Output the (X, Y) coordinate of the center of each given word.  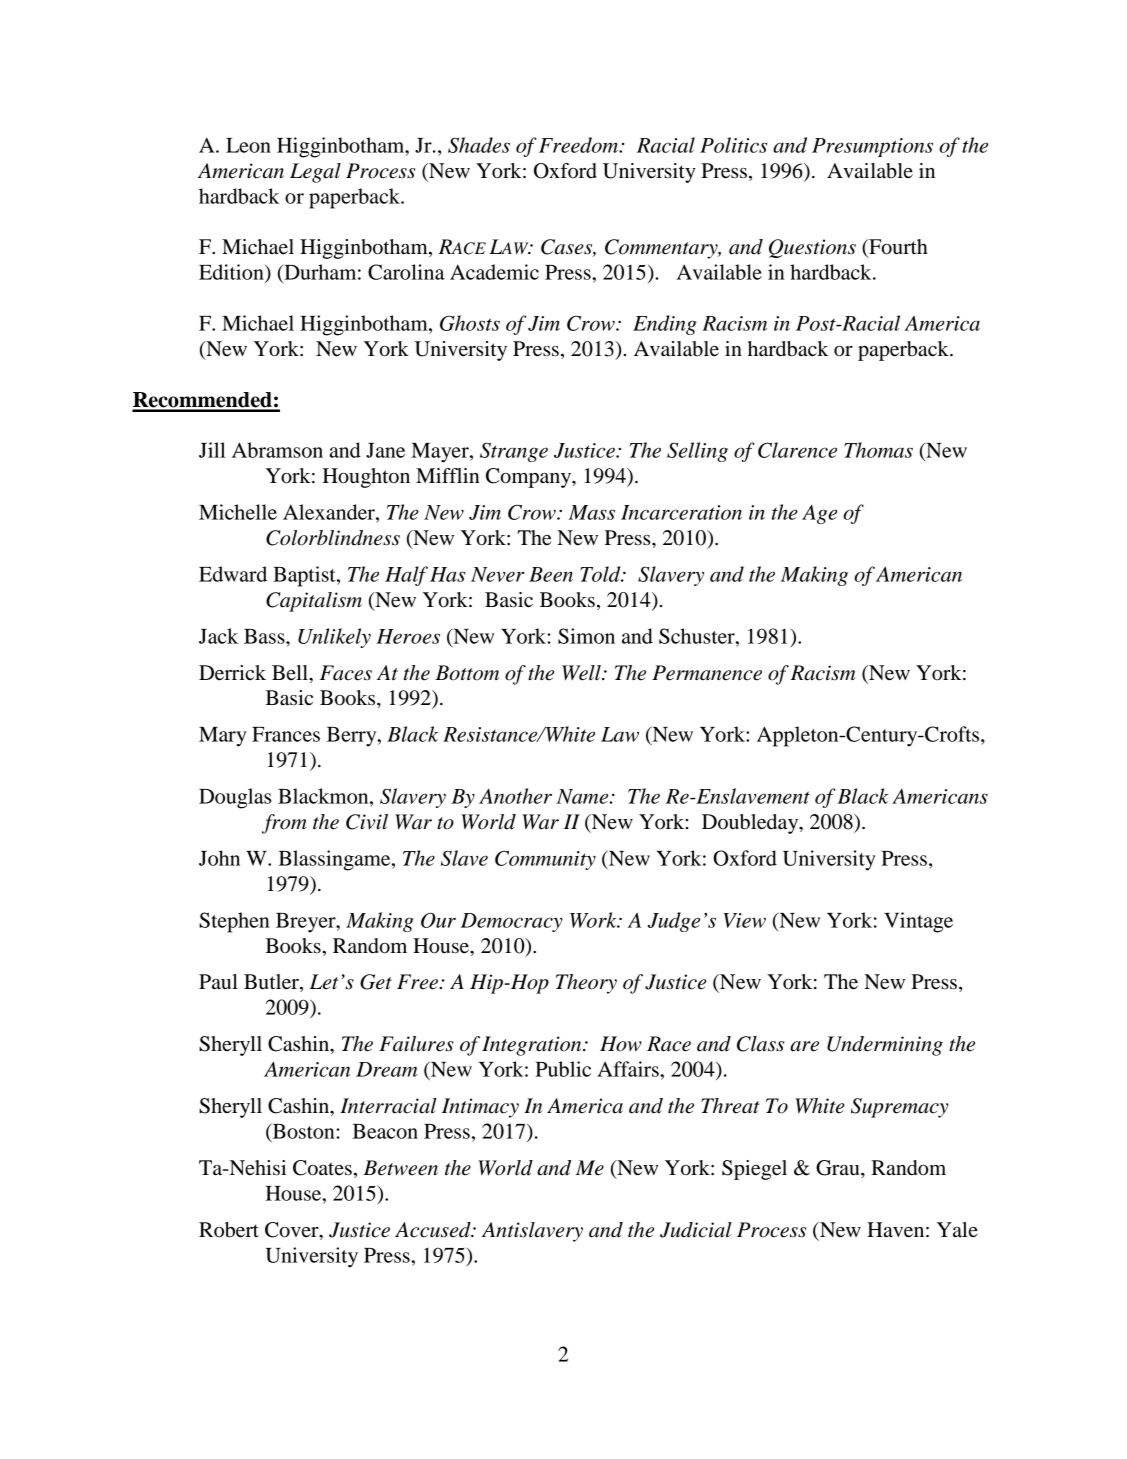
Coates (322, 1168)
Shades (479, 145)
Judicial (696, 1230)
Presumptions (872, 147)
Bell (291, 673)
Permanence (707, 673)
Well (582, 673)
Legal (315, 173)
